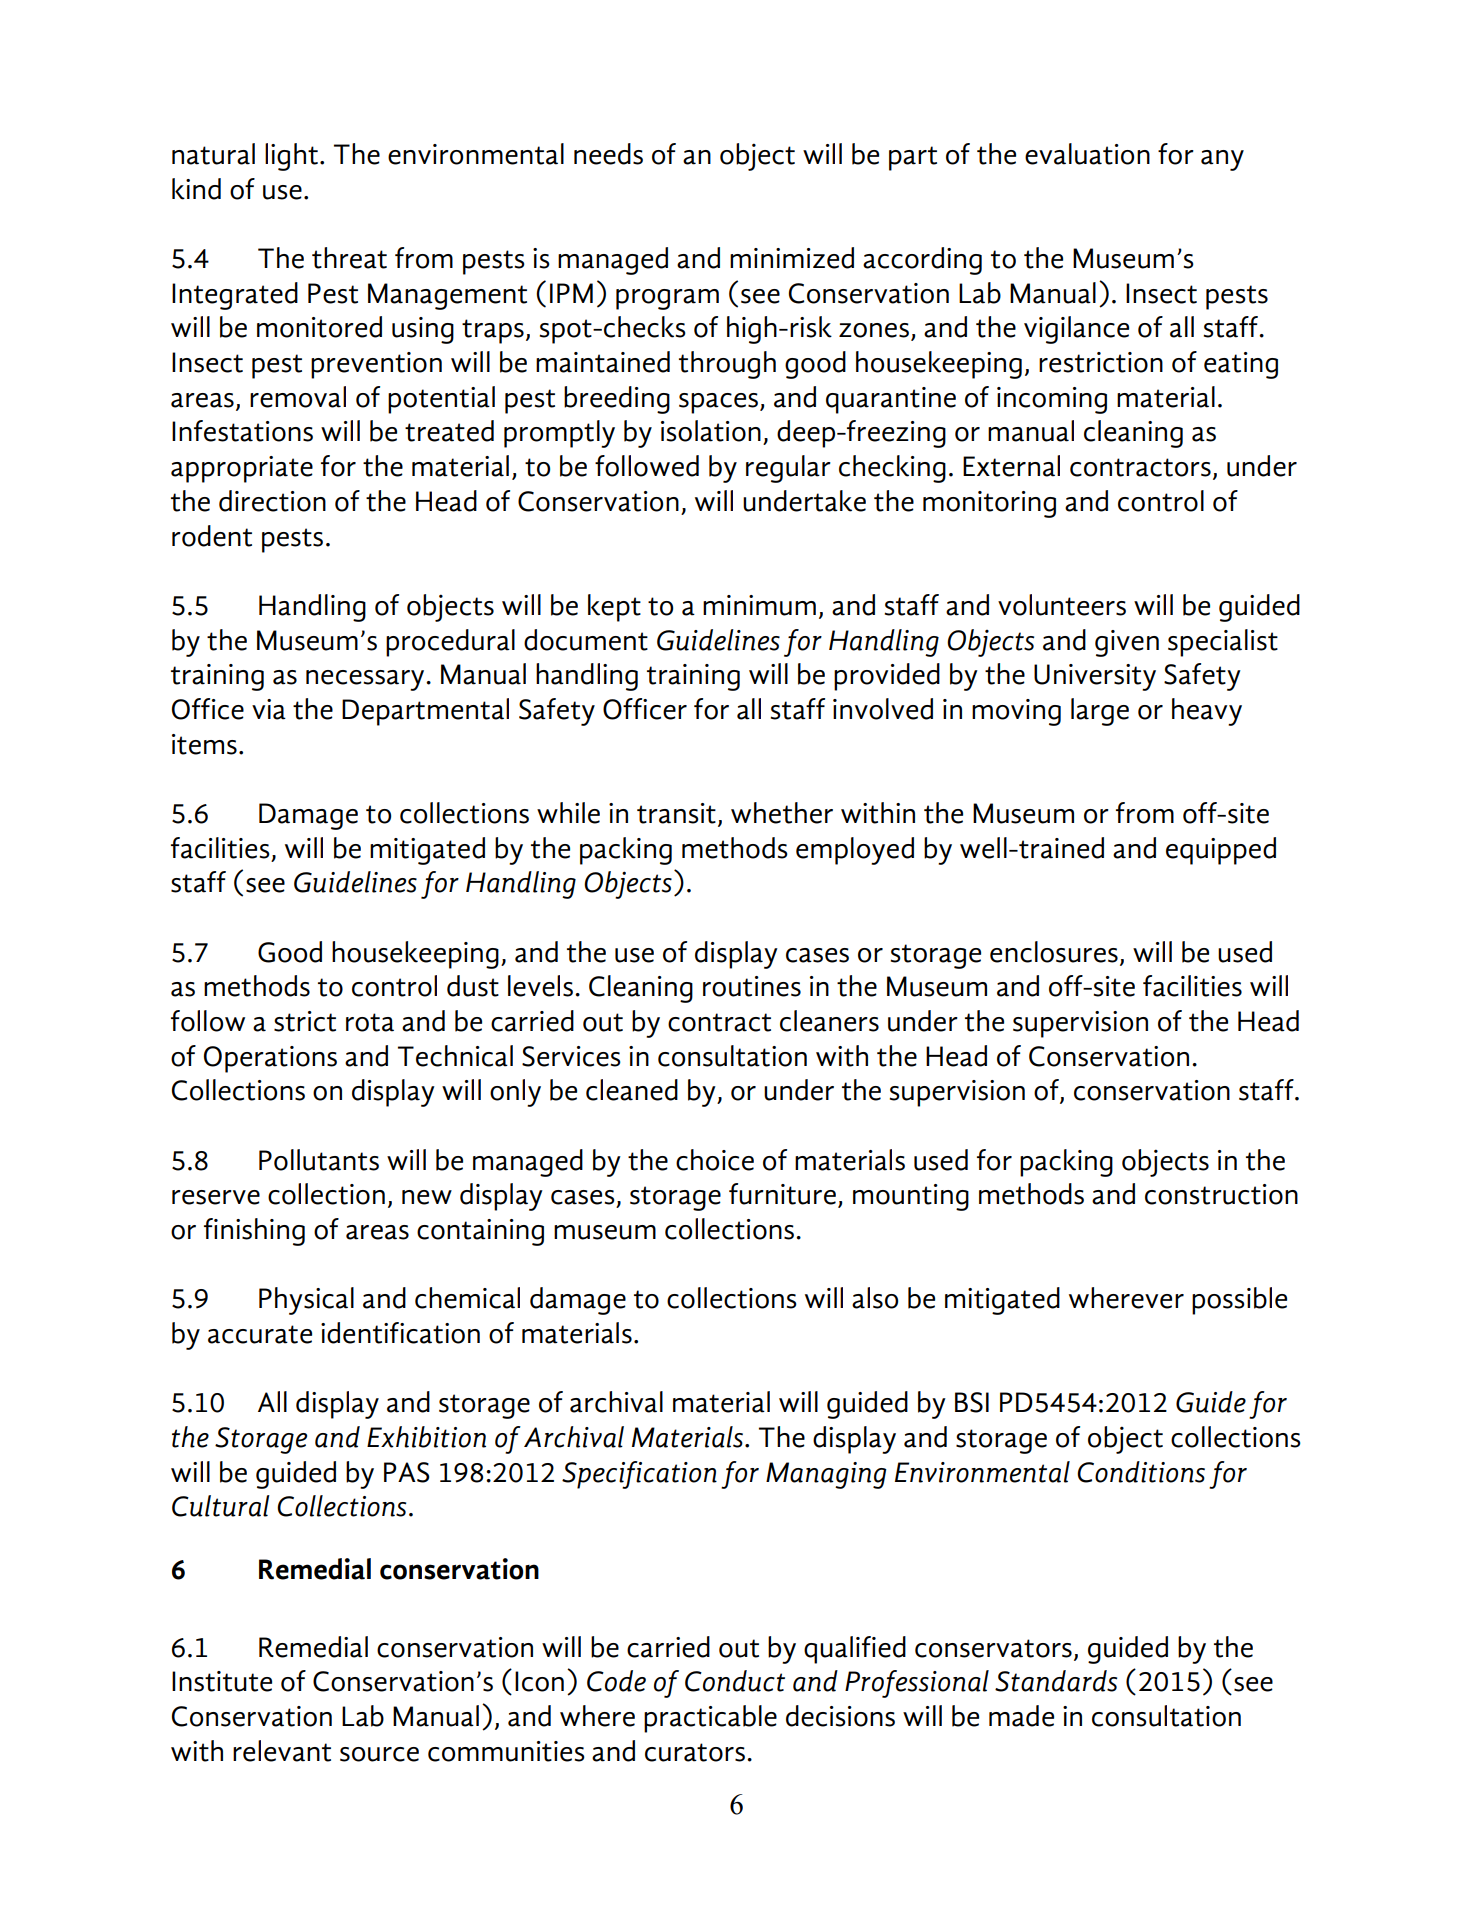  What do you see at coordinates (1087, 154) in the screenshot?
I see `evaluation` at bounding box center [1087, 154].
